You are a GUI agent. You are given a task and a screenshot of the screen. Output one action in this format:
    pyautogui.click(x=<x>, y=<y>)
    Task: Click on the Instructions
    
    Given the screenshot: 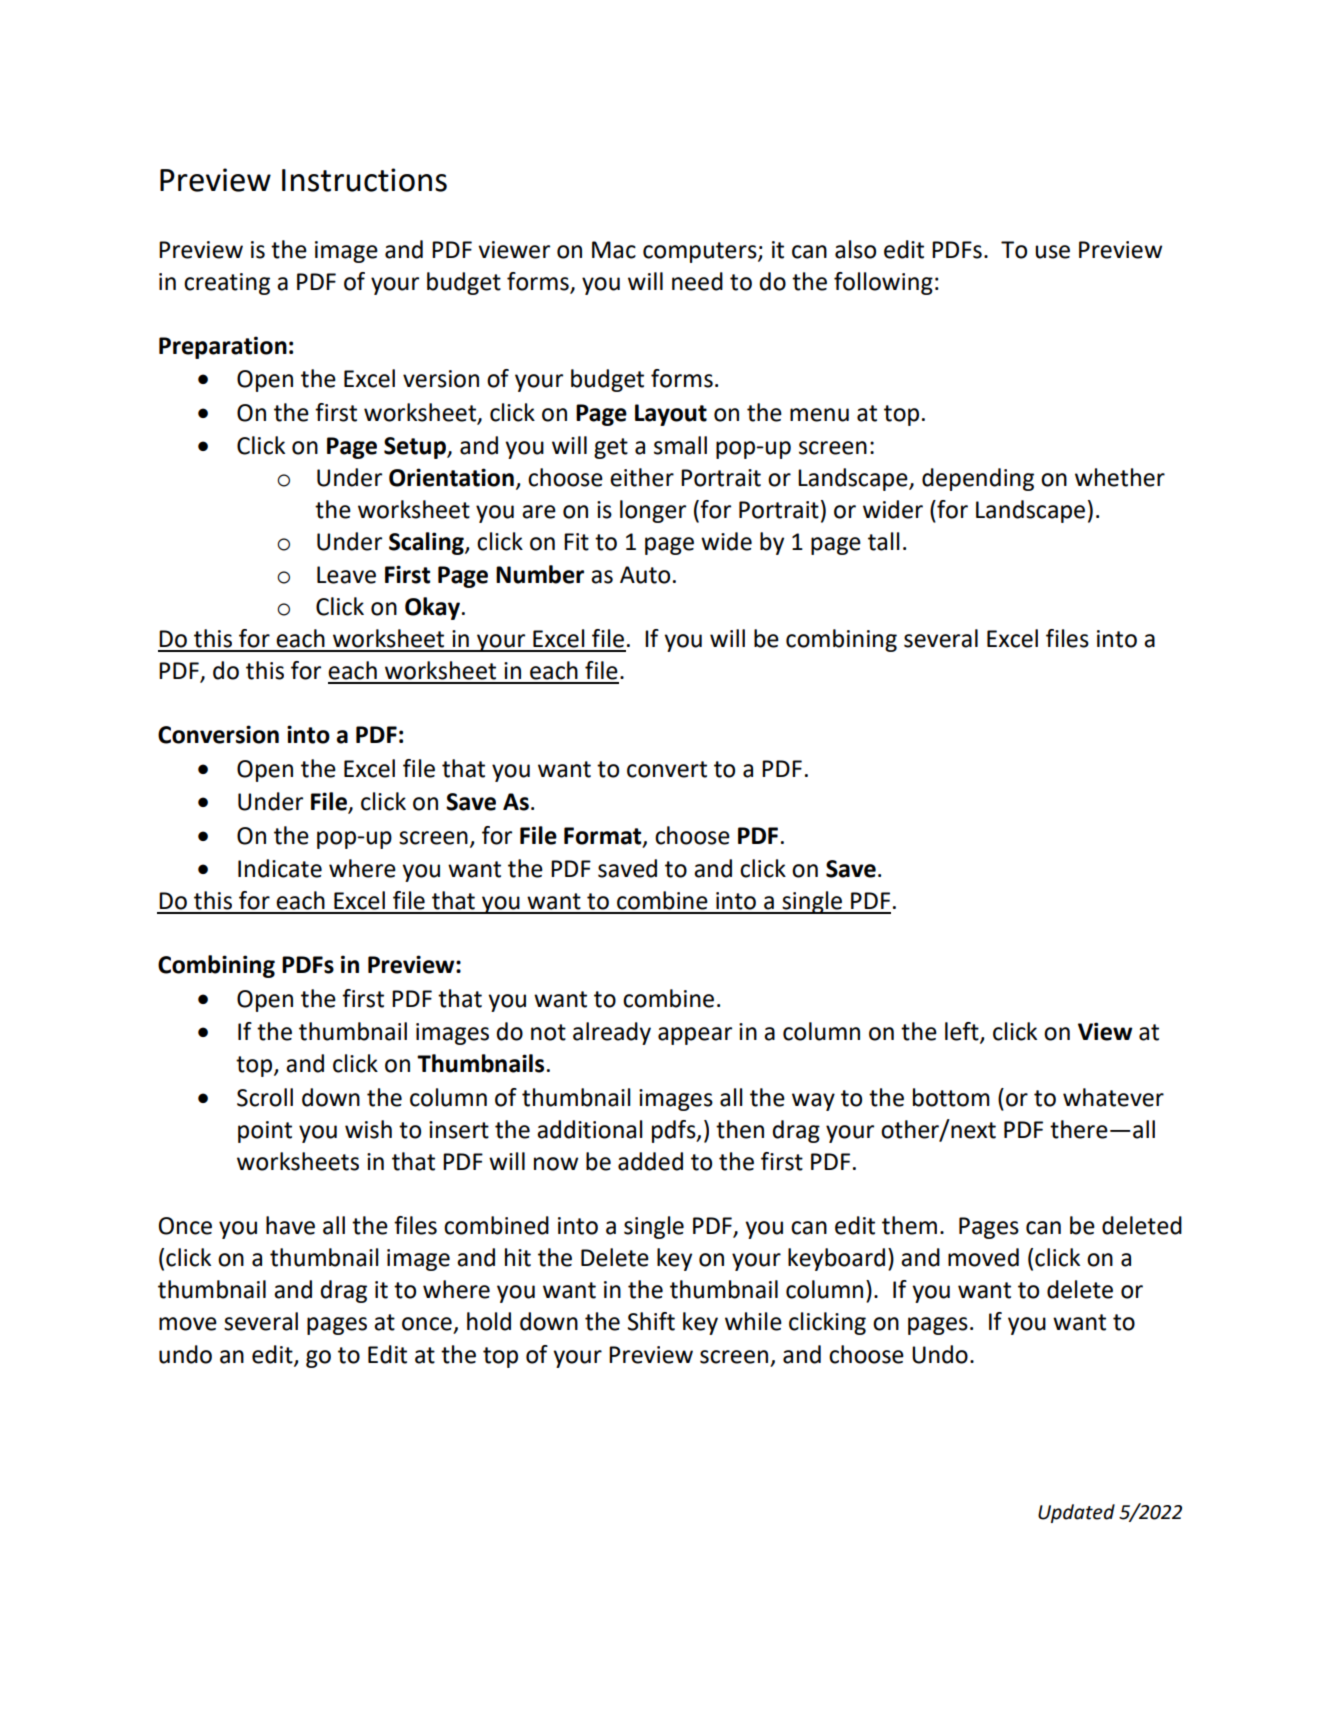 What is the action you would take?
    pyautogui.click(x=364, y=180)
